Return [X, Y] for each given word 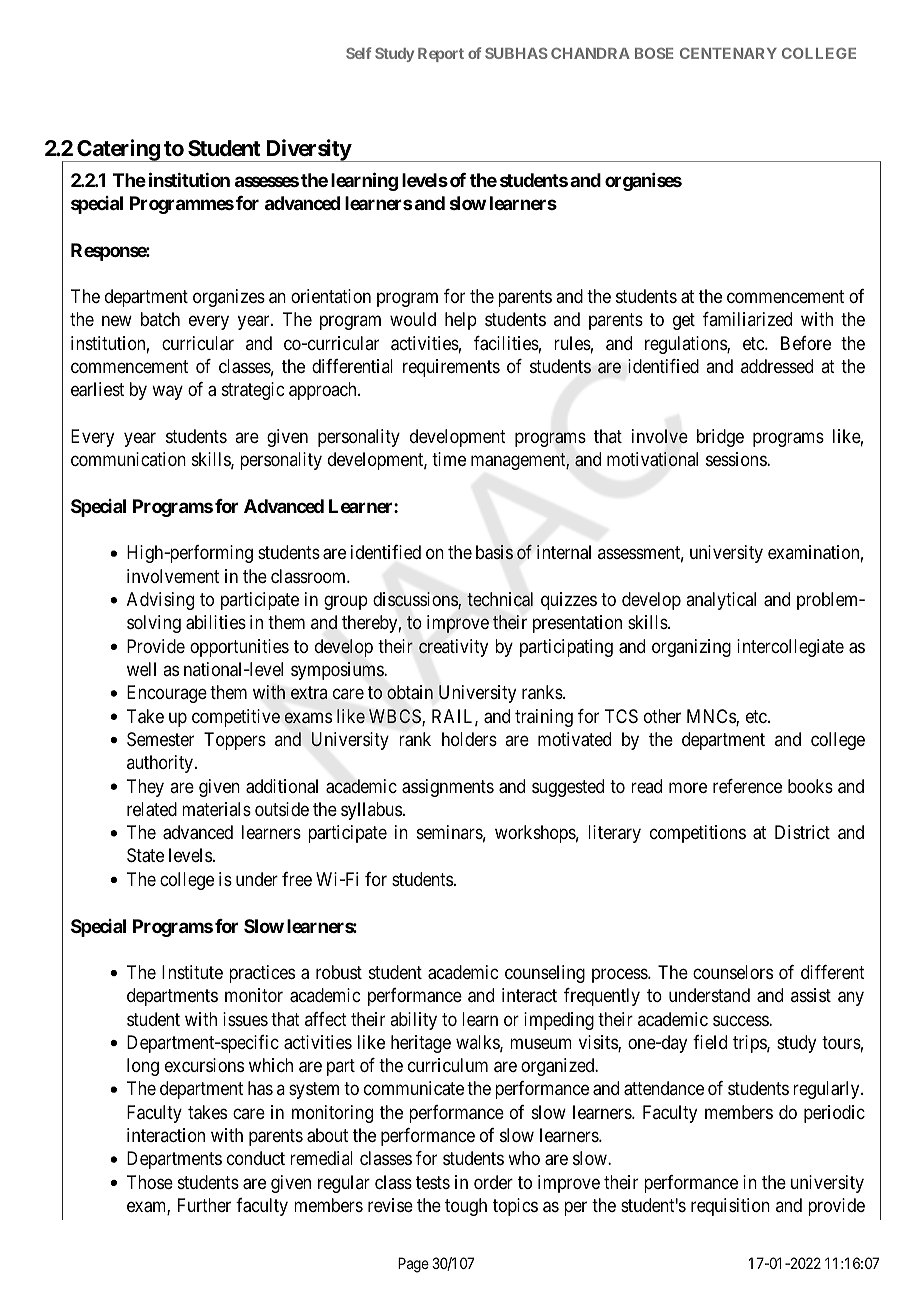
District [802, 832]
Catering [118, 150]
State [145, 855]
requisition [730, 1207]
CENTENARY [728, 53]
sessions [737, 459]
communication [128, 459]
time [449, 459]
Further [204, 1205]
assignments [448, 788]
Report [441, 55]
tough [466, 1207]
